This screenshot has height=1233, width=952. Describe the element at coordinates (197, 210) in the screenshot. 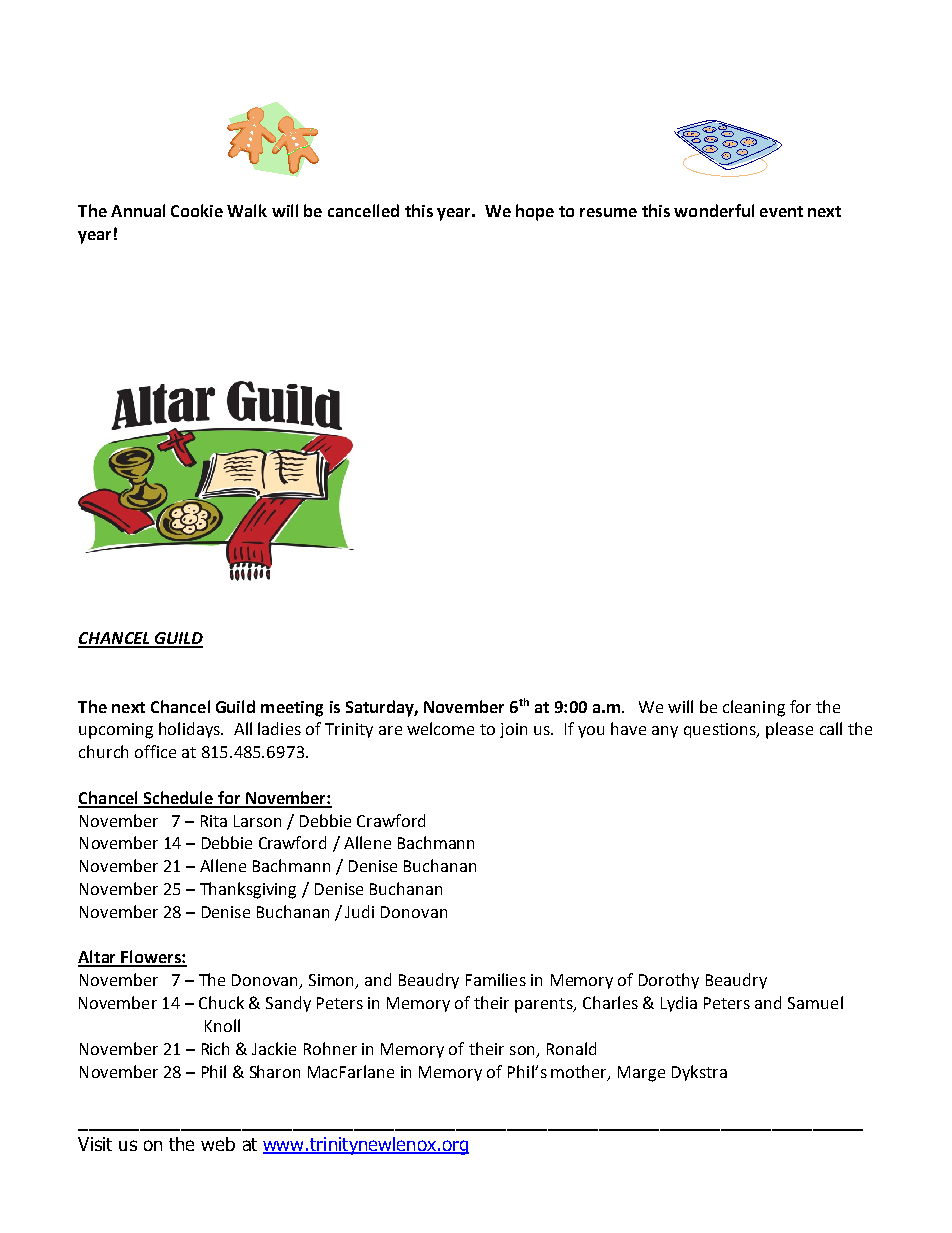

I see `Cookie` at that location.
